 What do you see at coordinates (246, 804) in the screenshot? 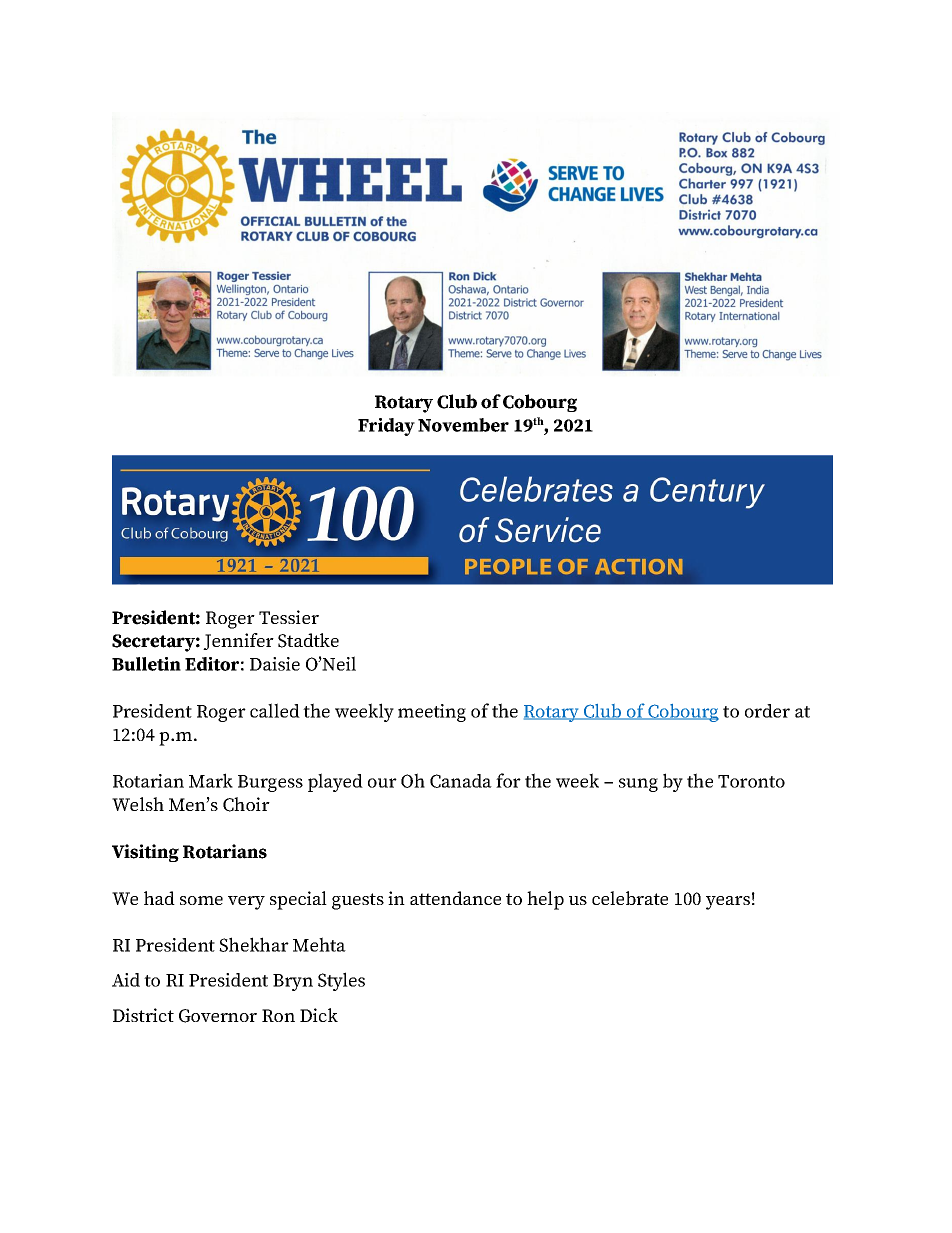
I see `Choir` at bounding box center [246, 804].
